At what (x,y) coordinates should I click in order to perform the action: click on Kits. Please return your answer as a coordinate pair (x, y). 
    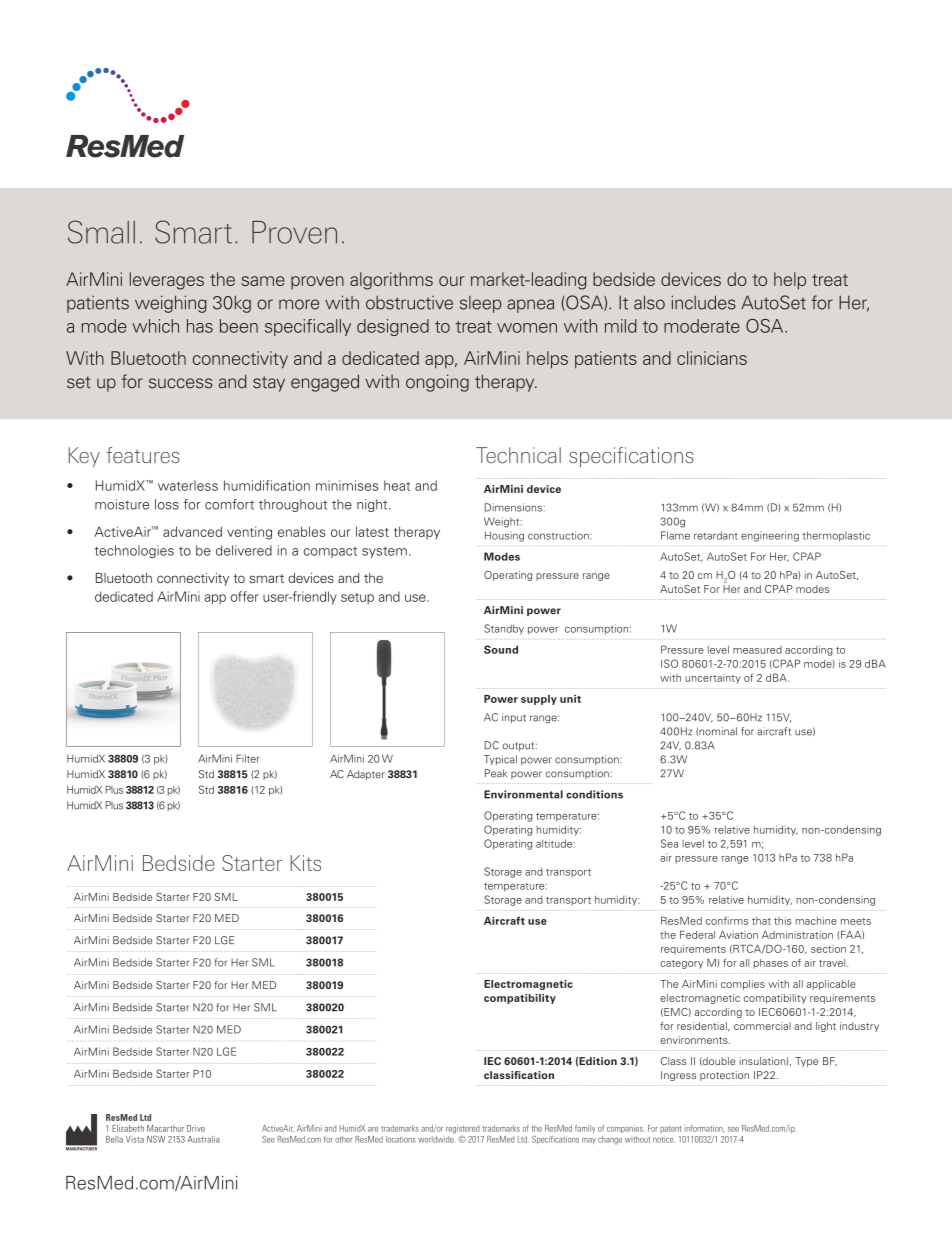
    Looking at the image, I should click on (305, 863).
